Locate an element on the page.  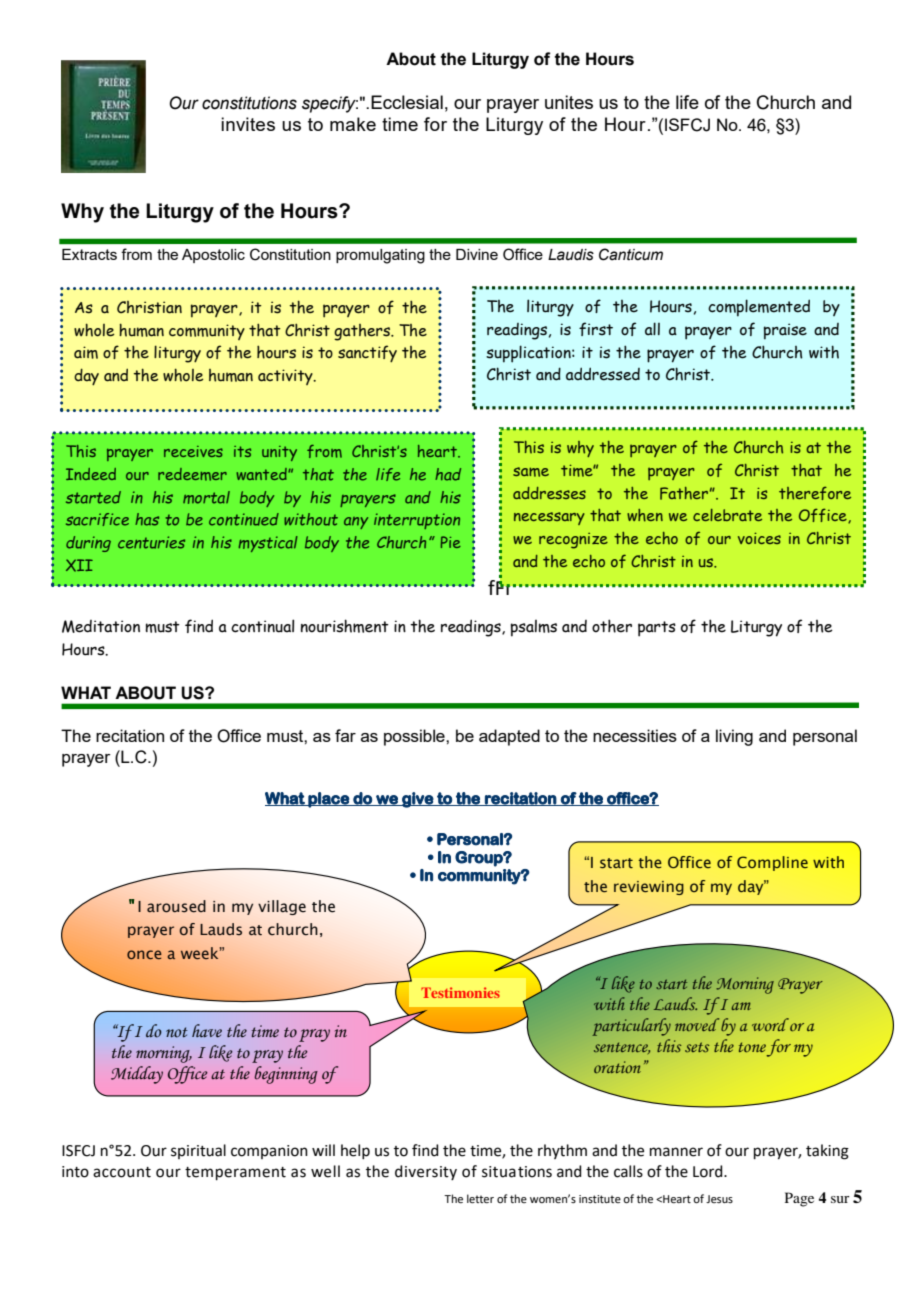
diversity is located at coordinates (426, 1172).
